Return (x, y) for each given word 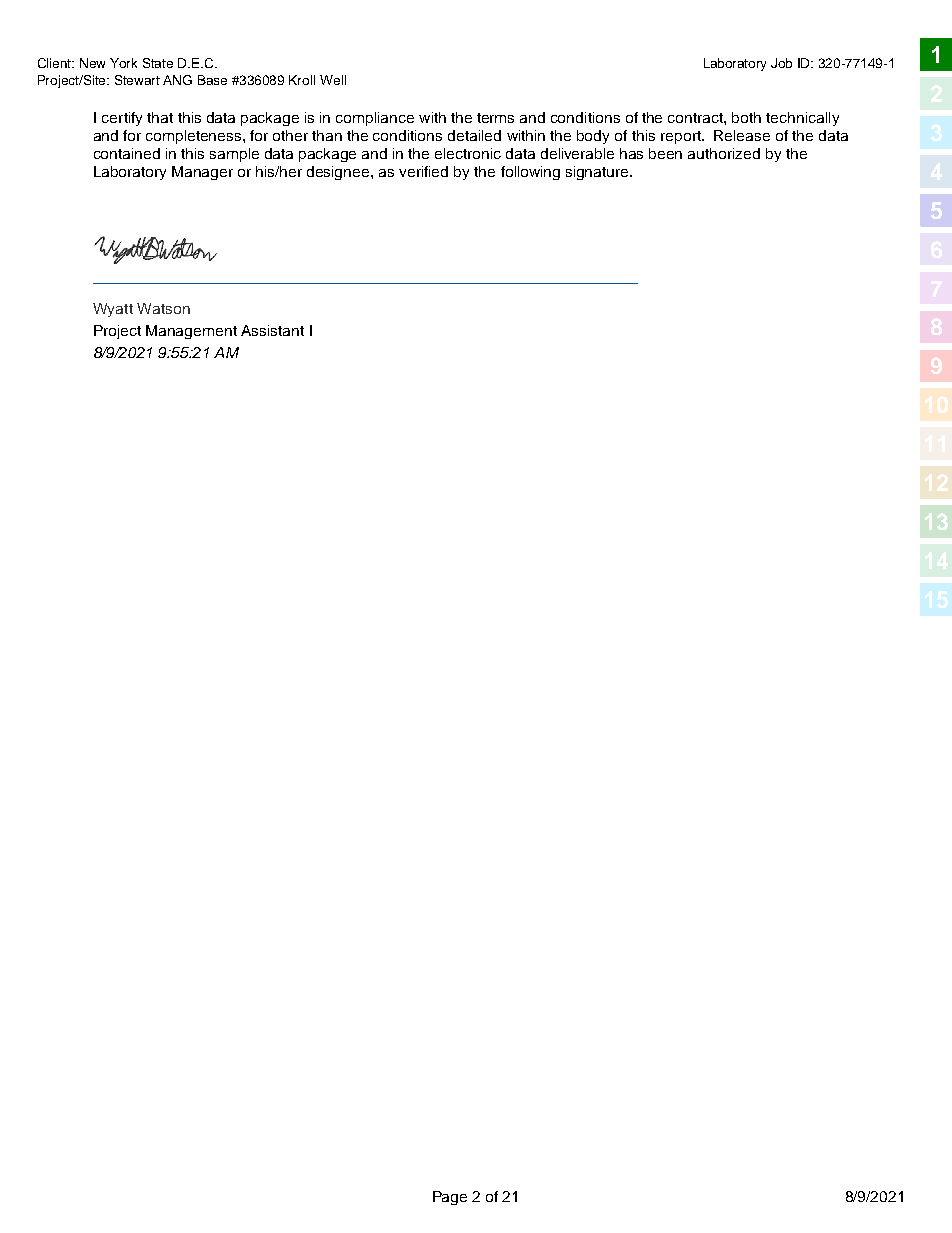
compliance (375, 119)
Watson (163, 308)
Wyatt (113, 310)
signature (598, 173)
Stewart (137, 80)
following (530, 173)
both (746, 117)
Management (191, 332)
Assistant (272, 330)
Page (450, 1198)
